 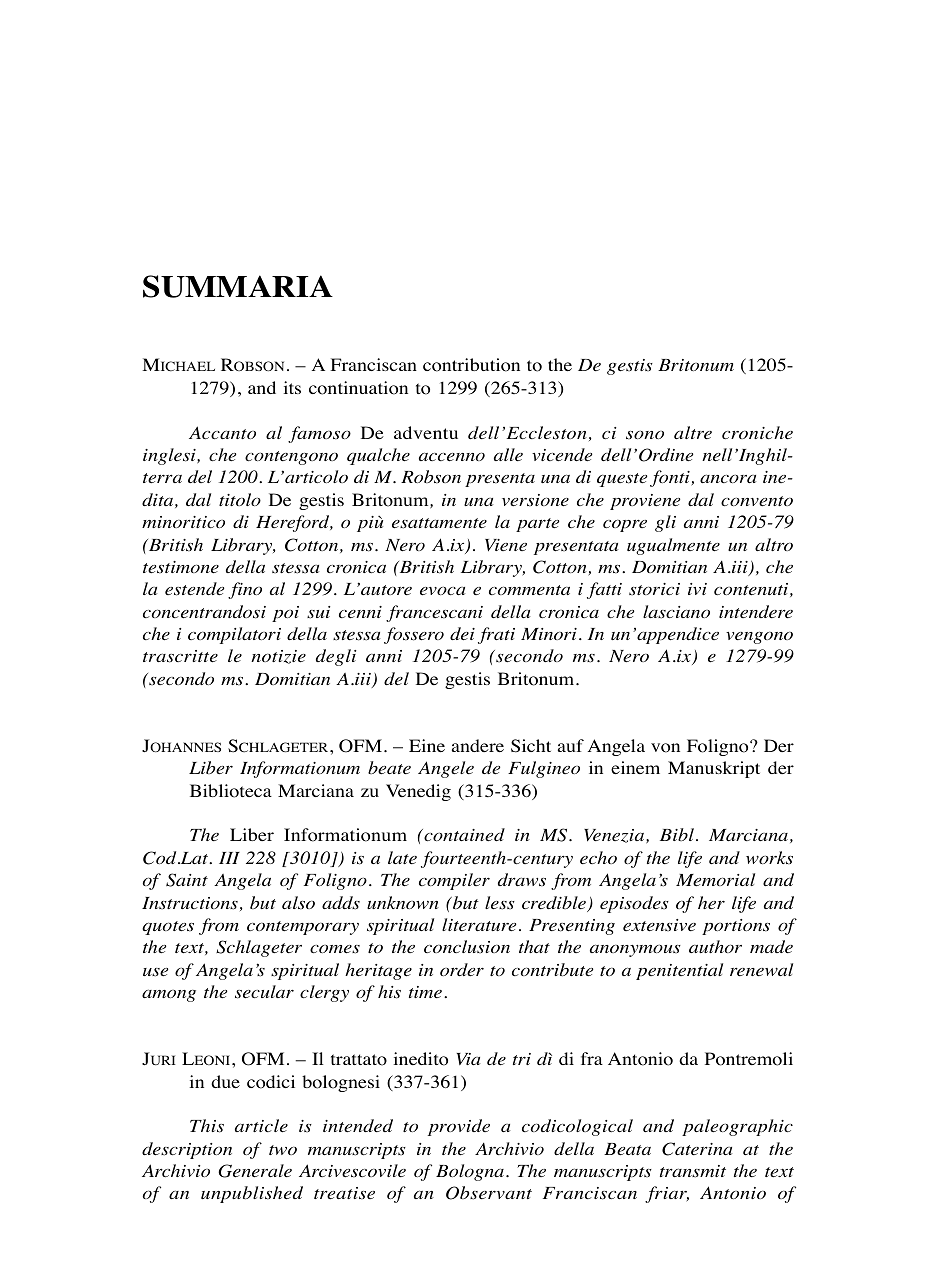 I want to click on Instructions, so click(x=190, y=903).
